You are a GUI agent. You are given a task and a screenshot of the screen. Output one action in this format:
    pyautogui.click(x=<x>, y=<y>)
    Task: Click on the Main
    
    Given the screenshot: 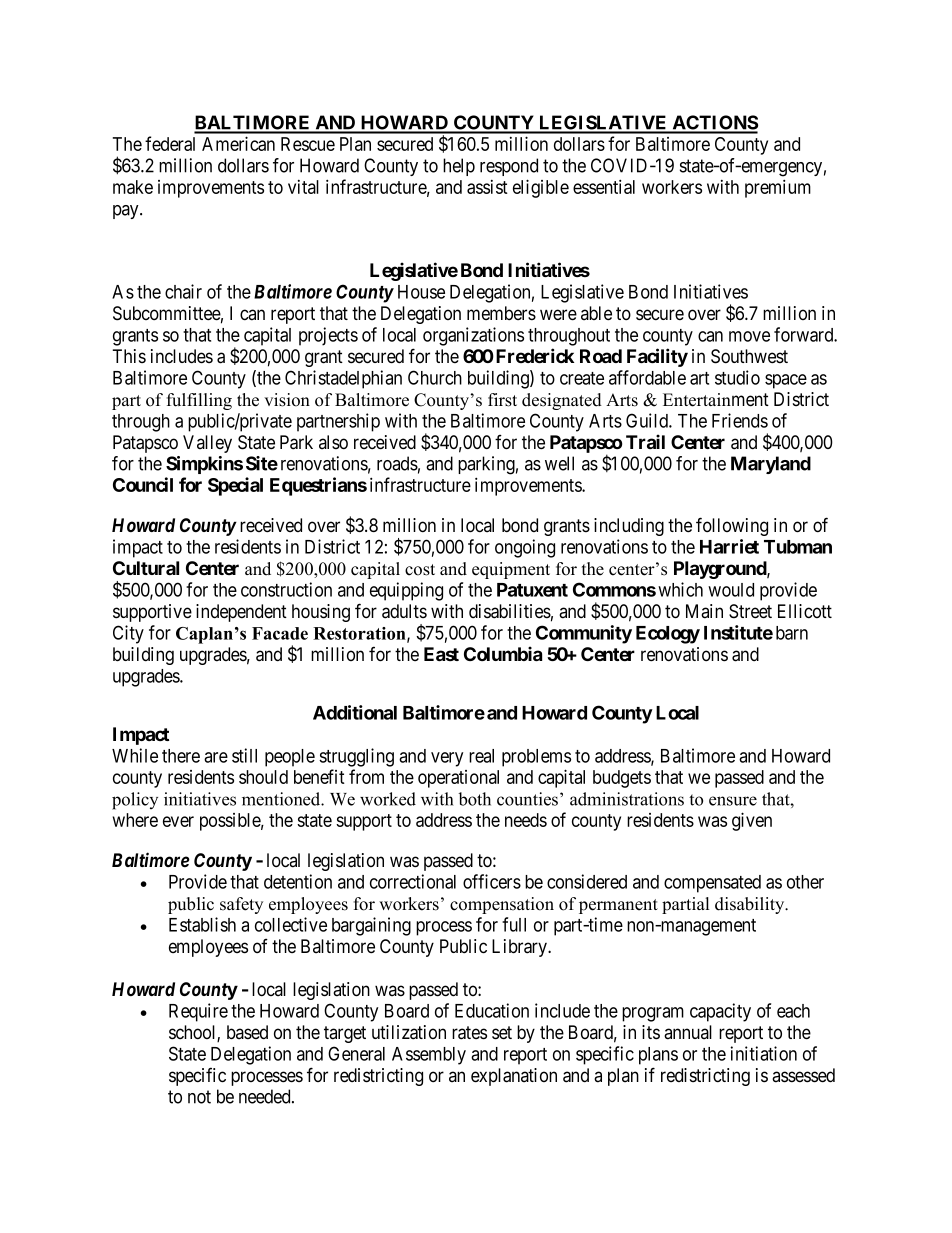 What is the action you would take?
    pyautogui.click(x=704, y=611)
